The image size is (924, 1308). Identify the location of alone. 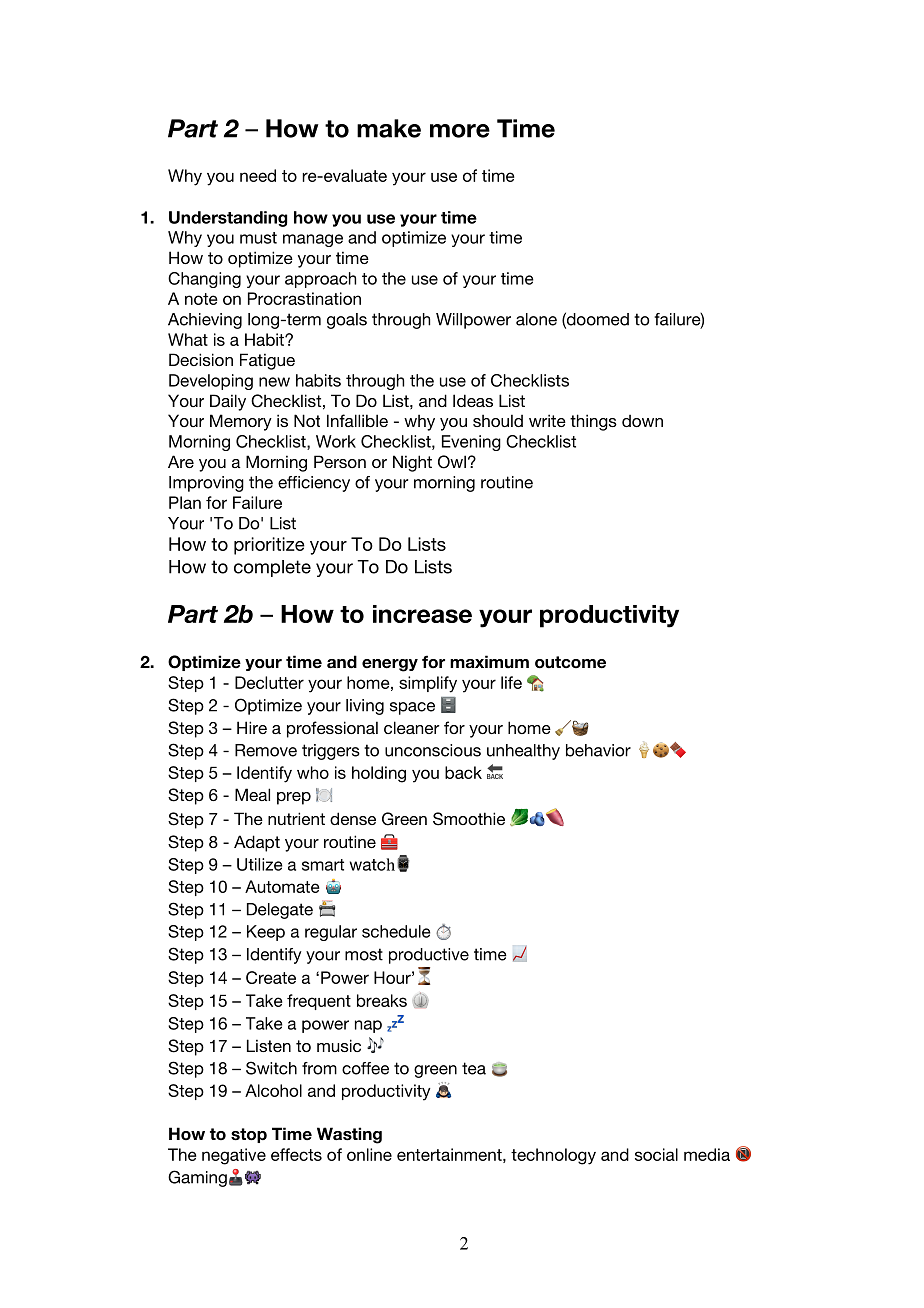
(536, 319).
